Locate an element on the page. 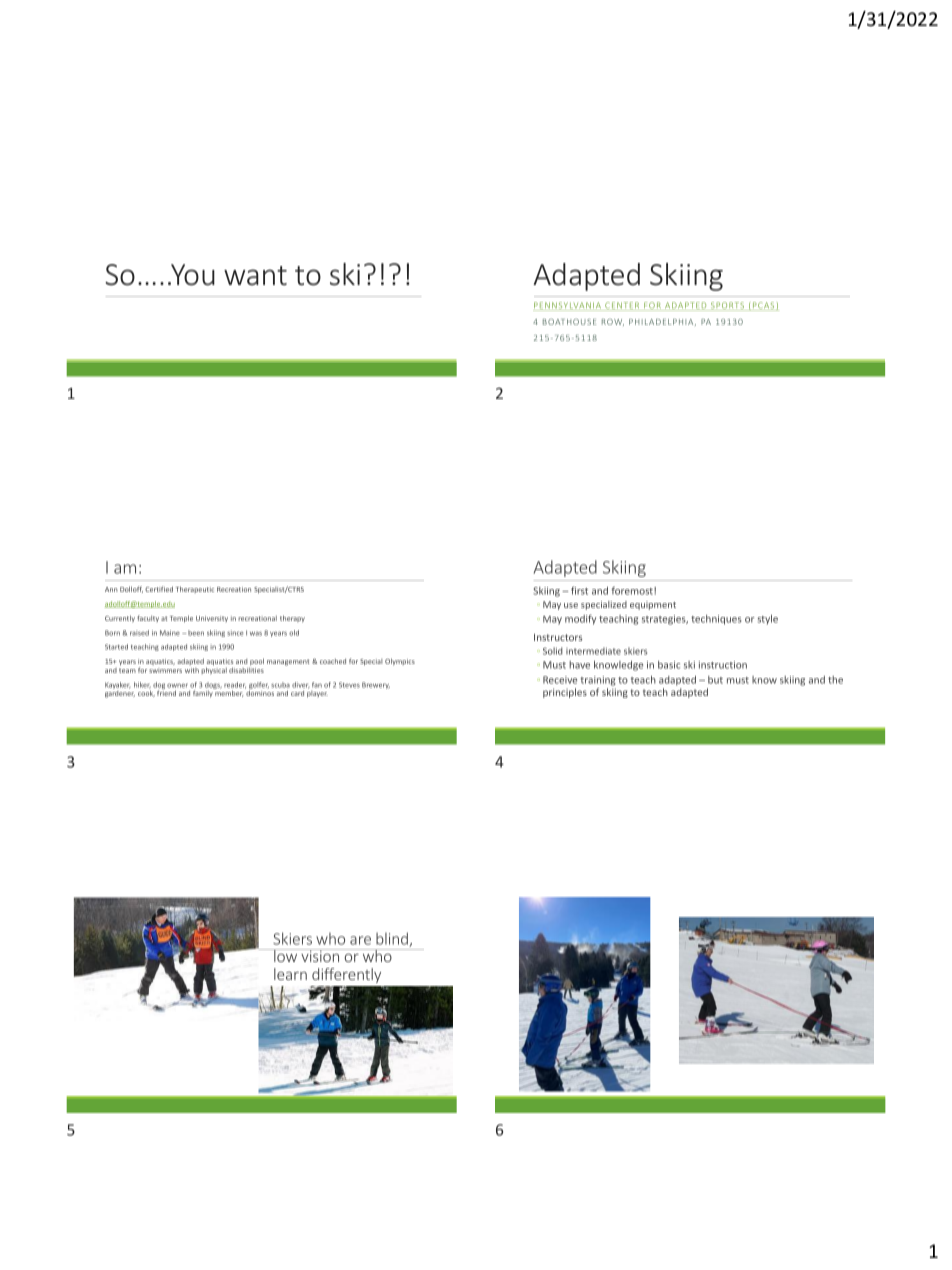 The height and width of the image is (1270, 952). blind is located at coordinates (393, 939).
